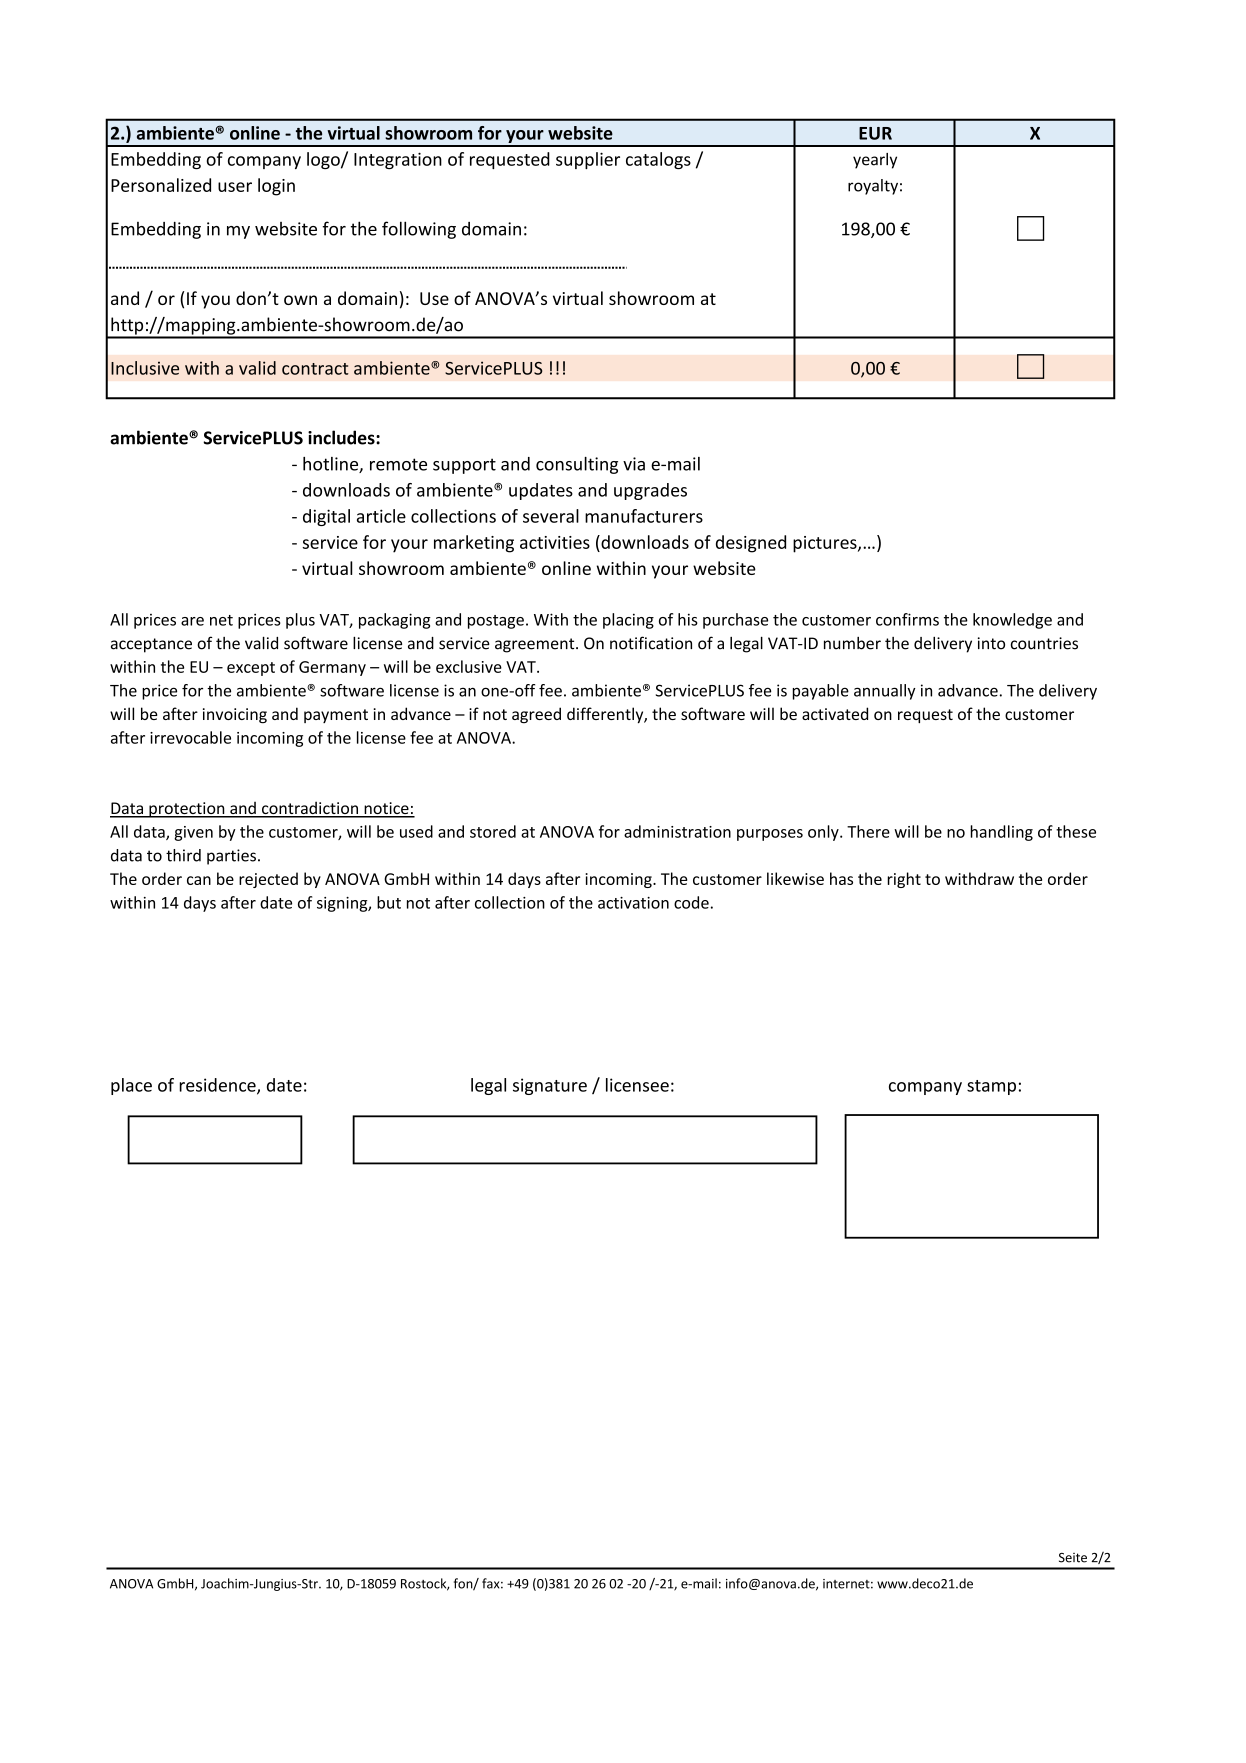  I want to click on placing, so click(628, 621).
